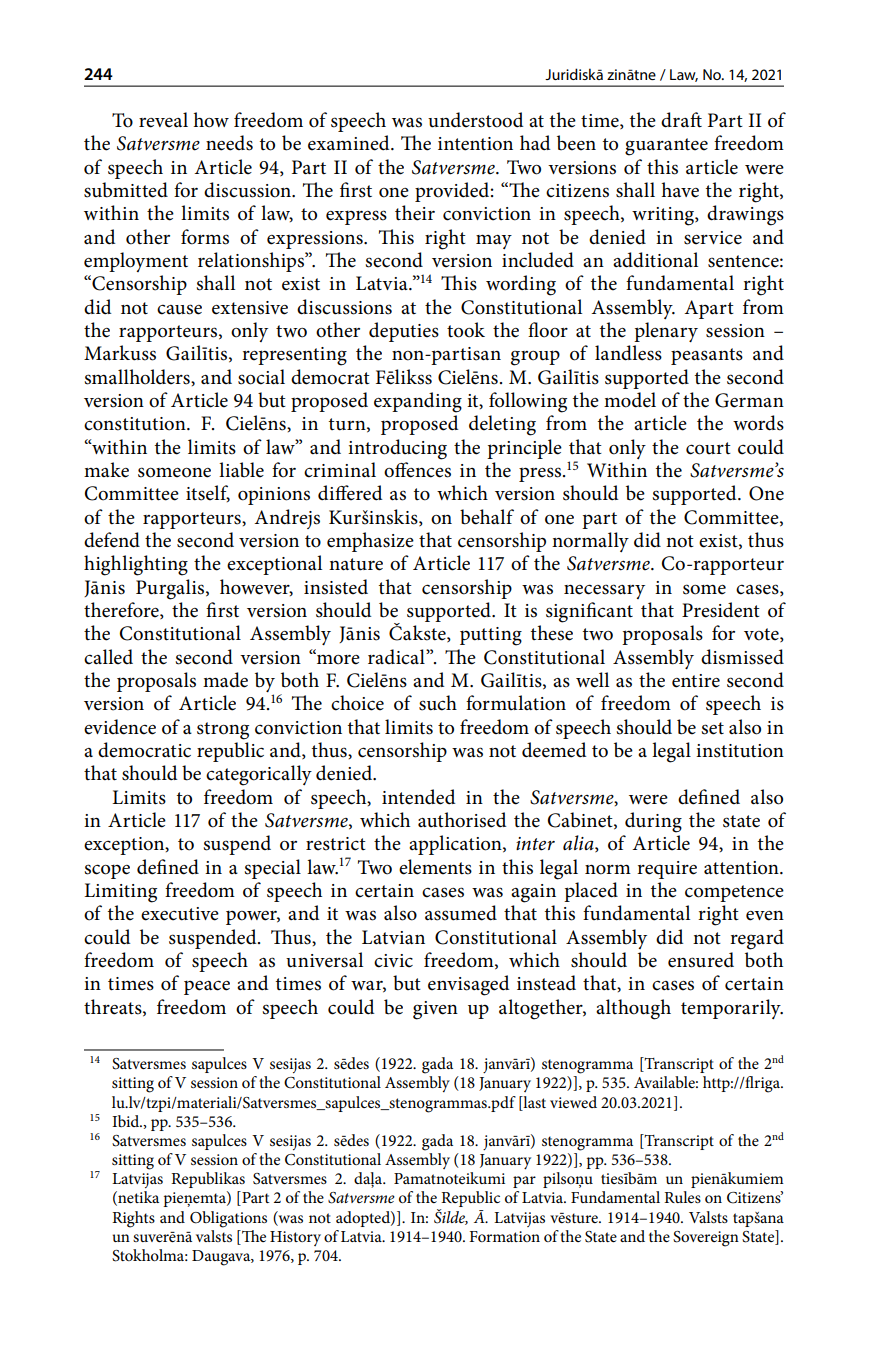 The width and height of the document is (896, 1345). Describe the element at coordinates (163, 120) in the document. I see `reveal` at that location.
